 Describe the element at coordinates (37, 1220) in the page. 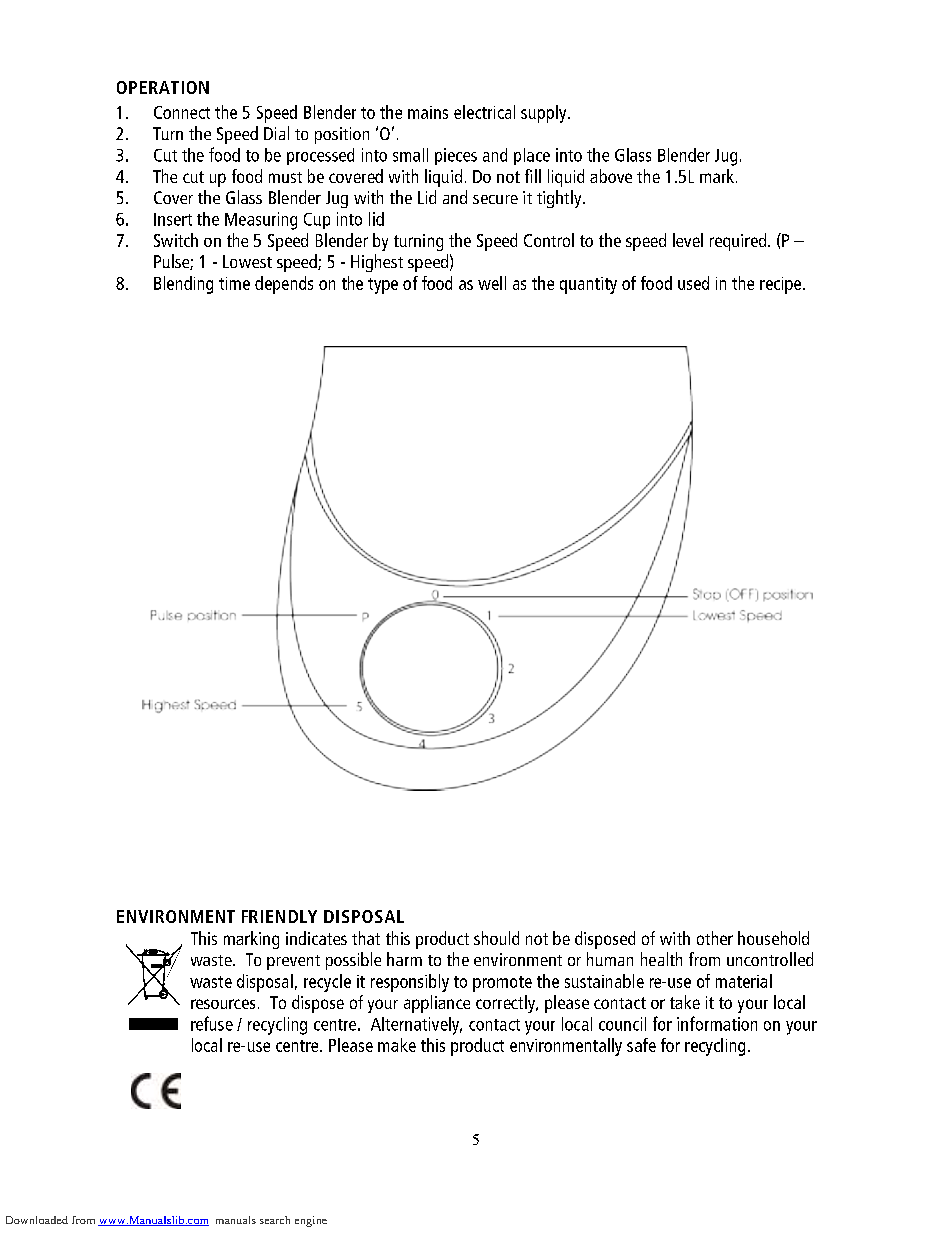

I see `Downloaded` at that location.
